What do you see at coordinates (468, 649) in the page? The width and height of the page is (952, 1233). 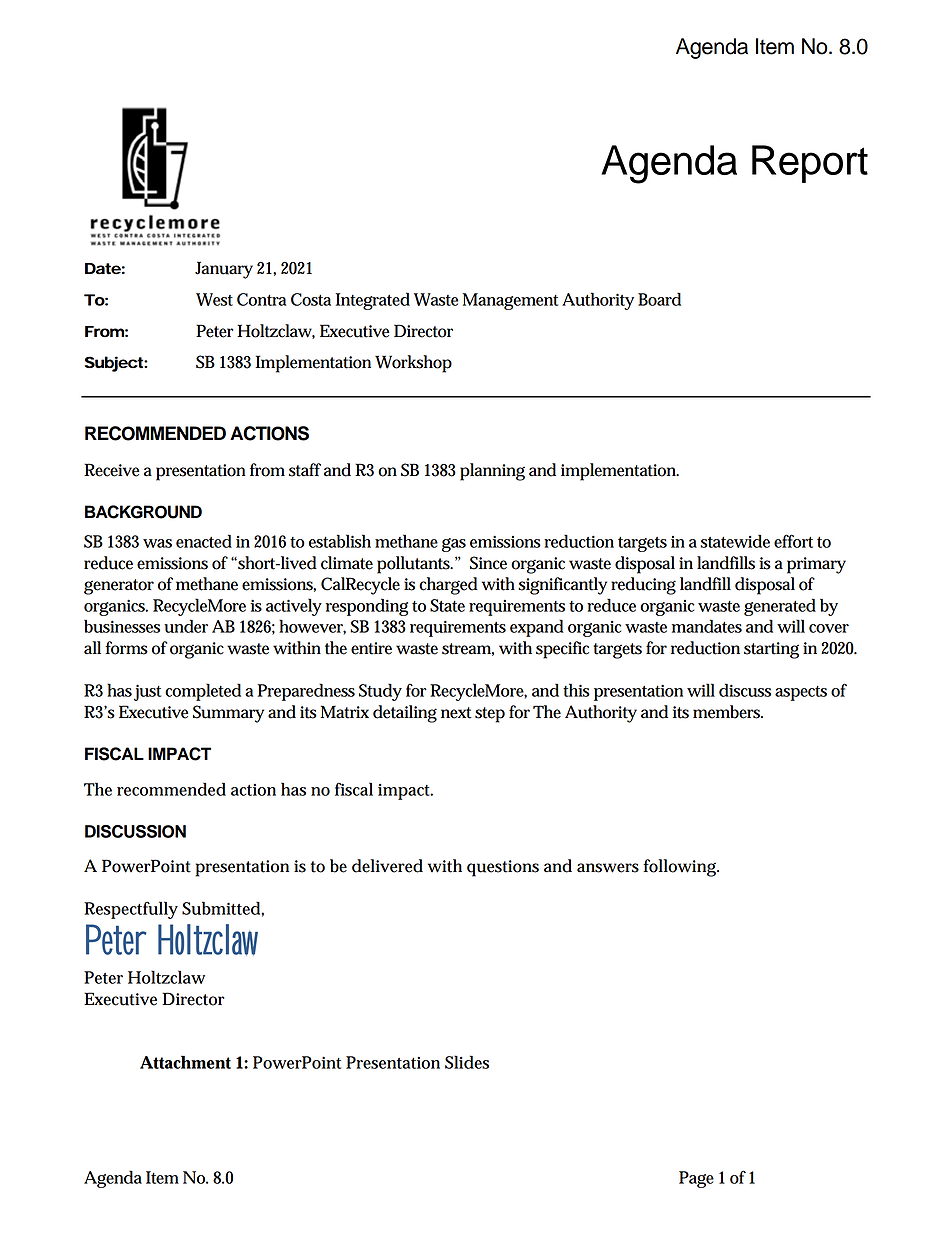 I see `stream` at bounding box center [468, 649].
